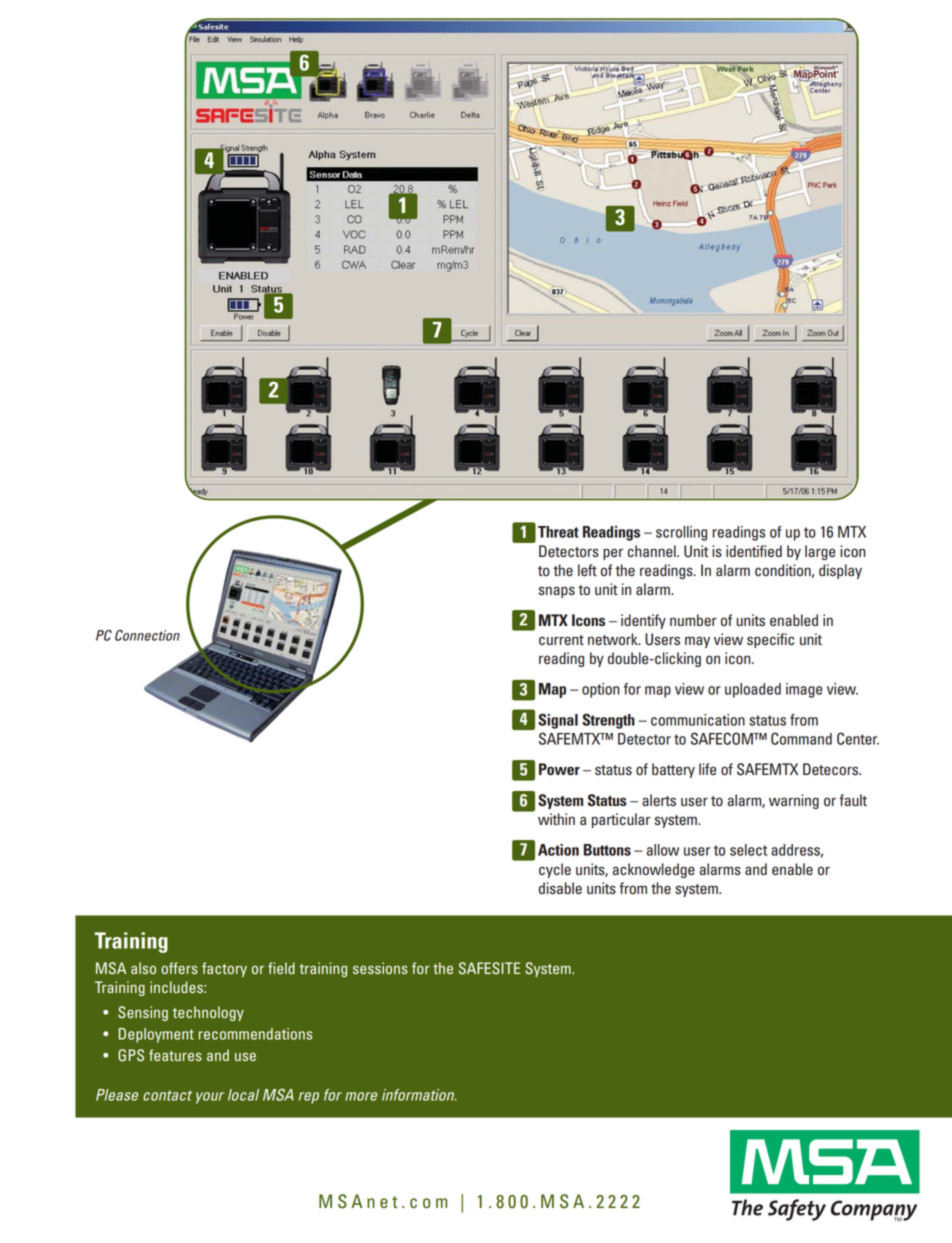  I want to click on information, so click(419, 1095).
